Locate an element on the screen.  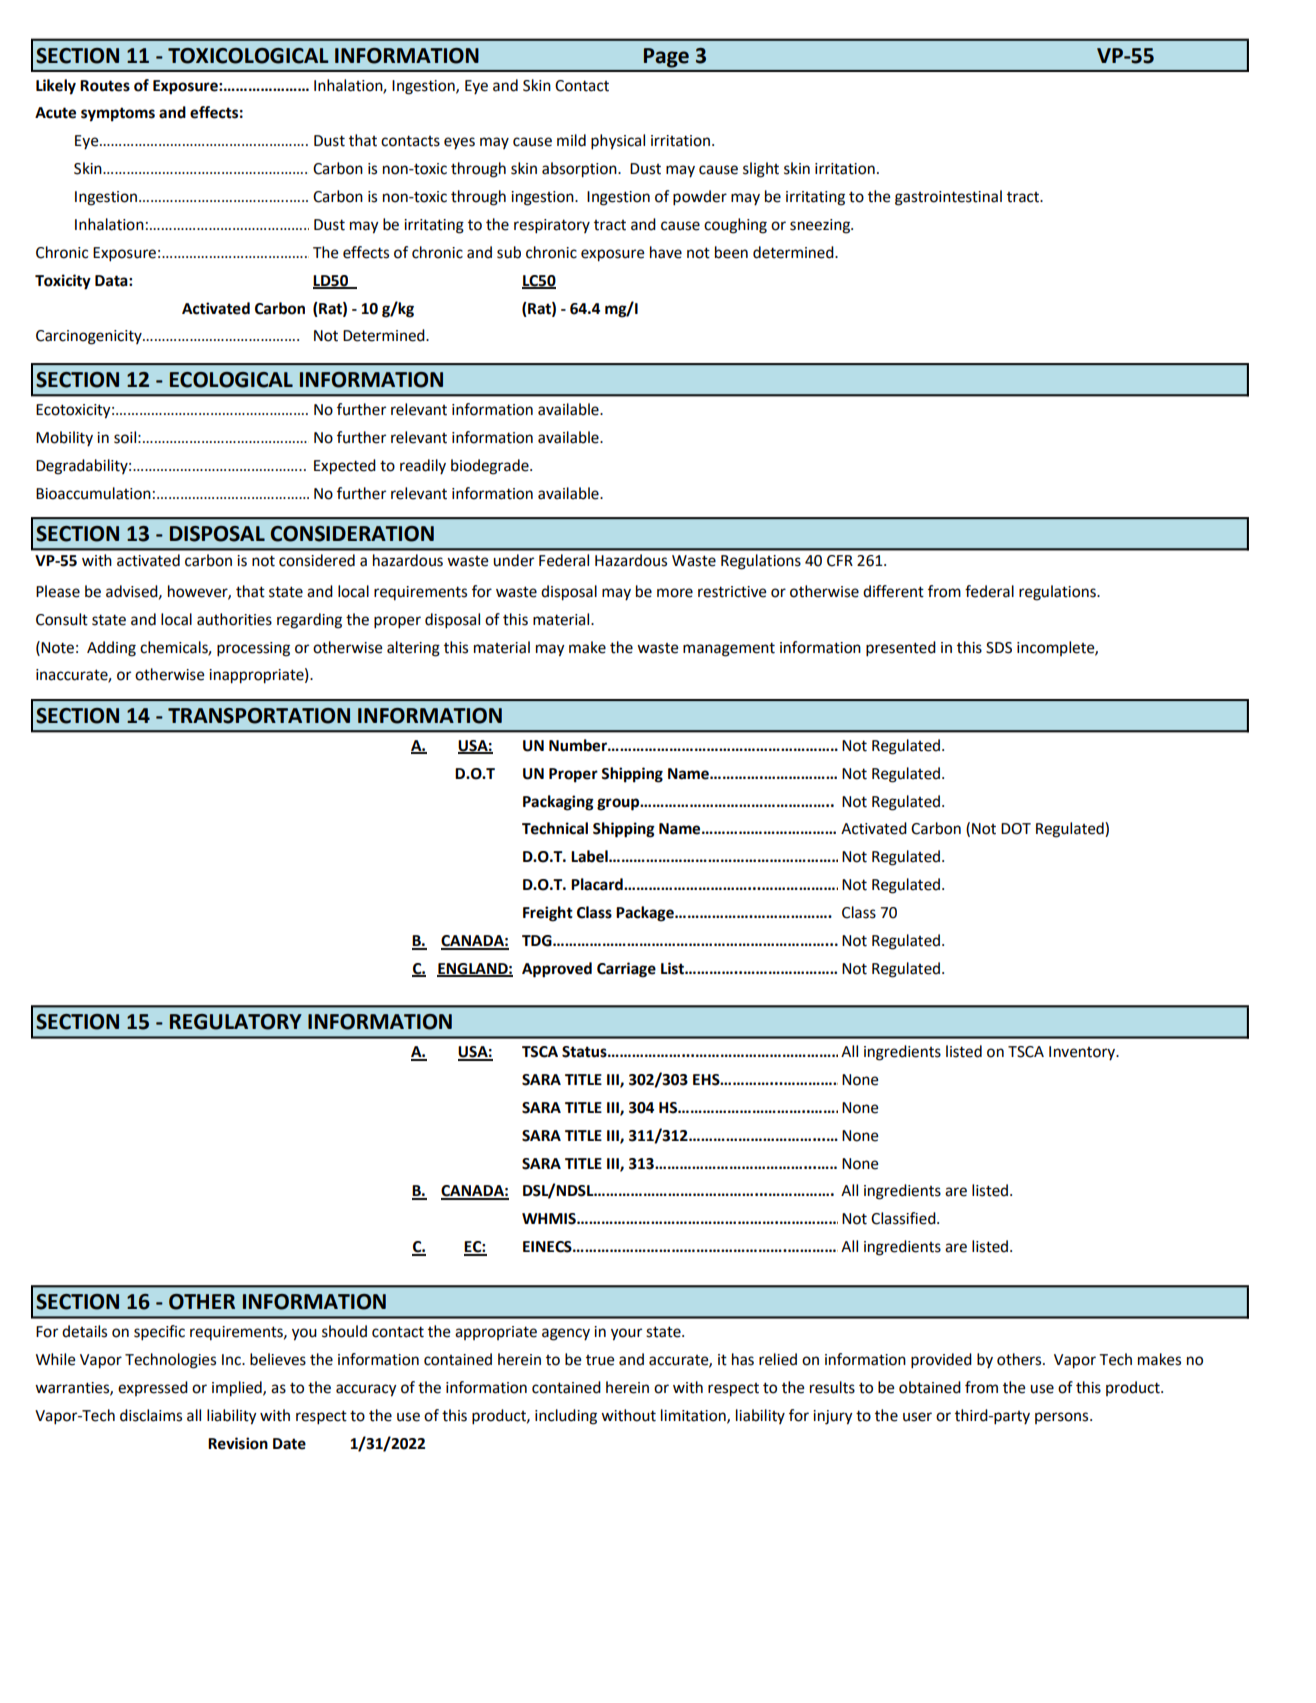
REGULATORY is located at coordinates (236, 1022).
